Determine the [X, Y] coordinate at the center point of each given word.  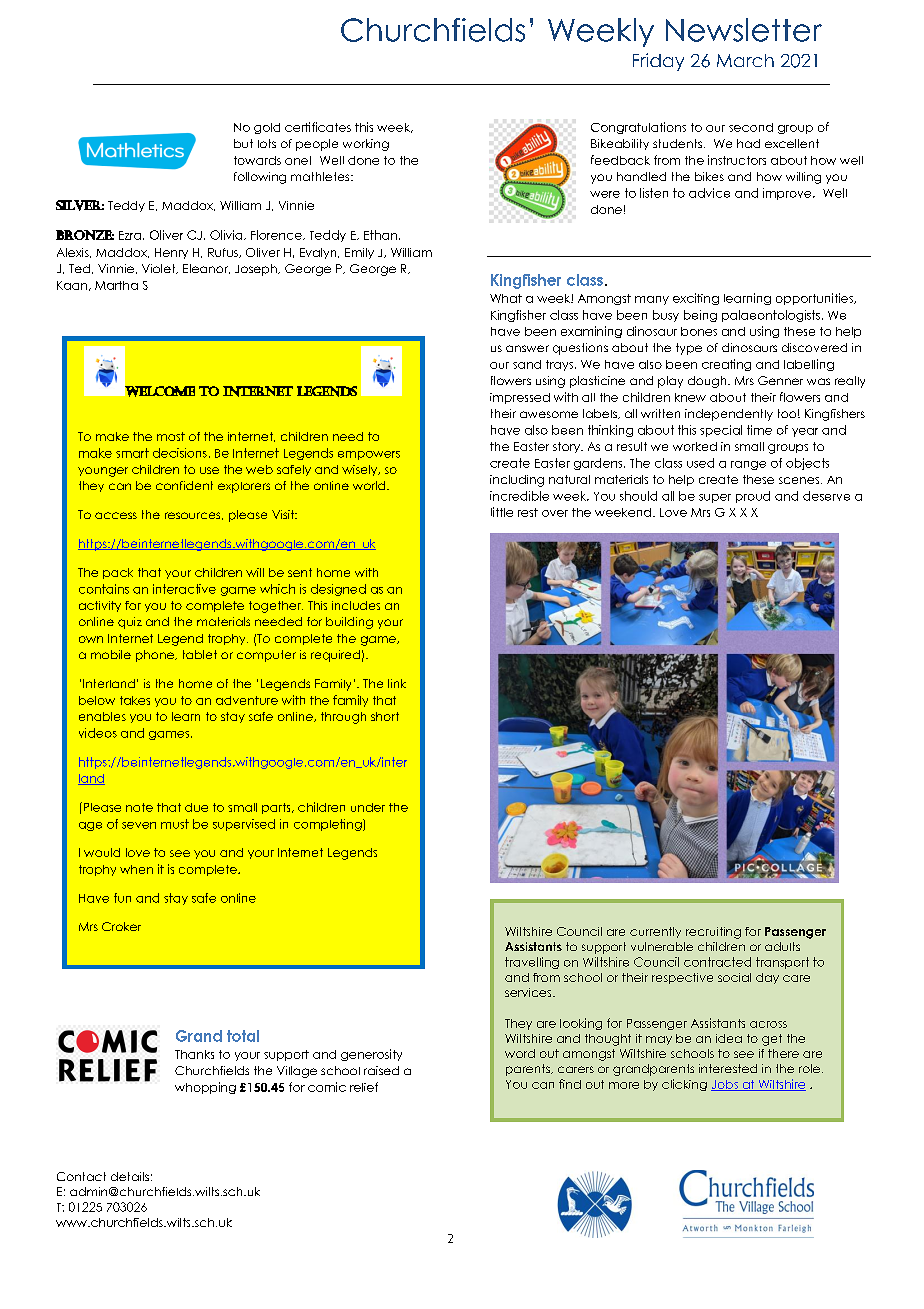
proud [753, 497]
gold [267, 128]
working [366, 145]
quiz [130, 623]
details [130, 1176]
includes [356, 605]
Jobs [725, 1085]
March [745, 60]
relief [364, 1087]
